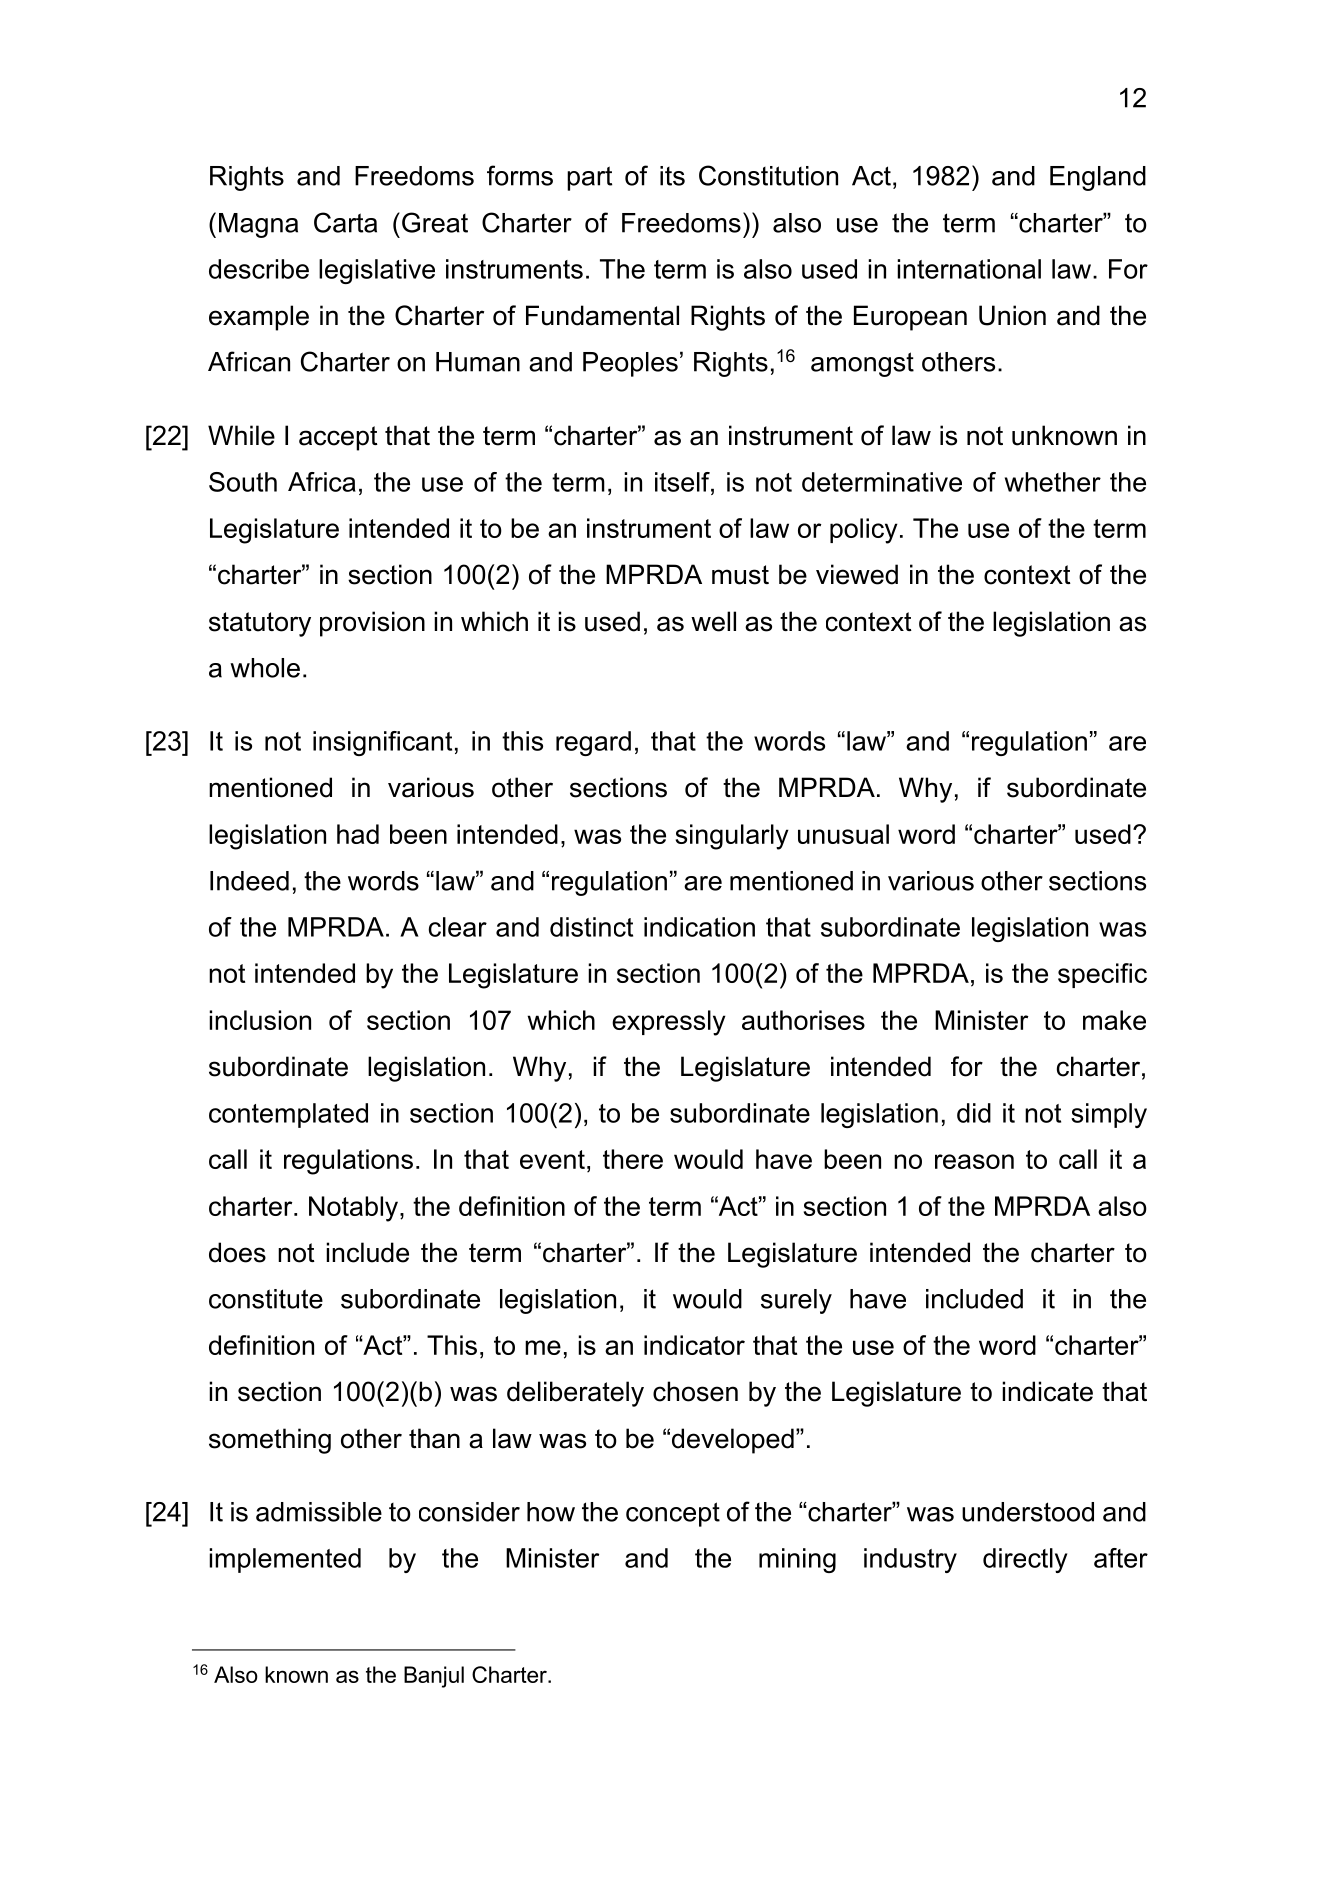 This screenshot has width=1337, height=1890. What do you see at coordinates (589, 178) in the screenshot?
I see `part` at bounding box center [589, 178].
